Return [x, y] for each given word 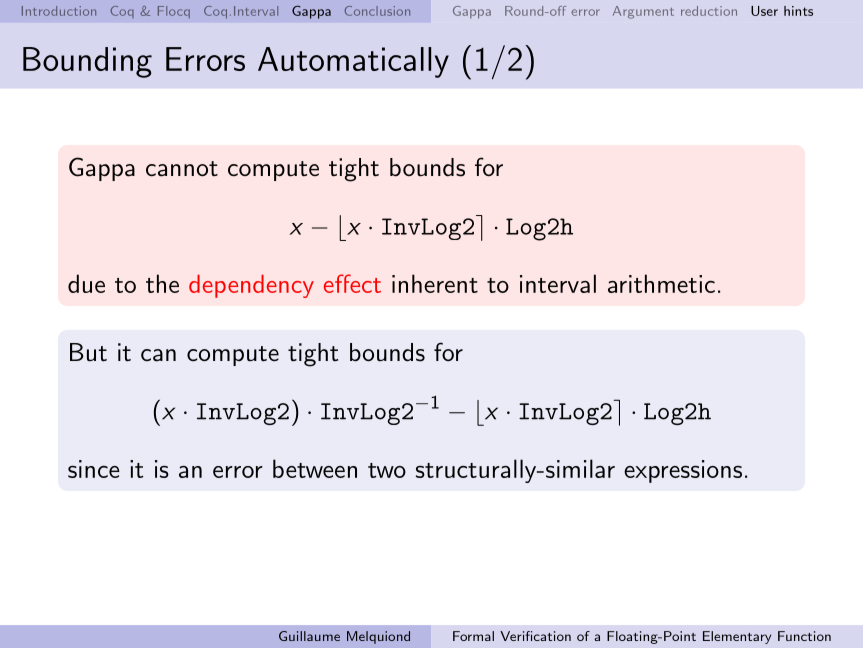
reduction [709, 11]
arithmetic [661, 283]
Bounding [87, 62]
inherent [435, 283]
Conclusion [377, 11]
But [88, 352]
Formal [473, 636]
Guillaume [309, 636]
